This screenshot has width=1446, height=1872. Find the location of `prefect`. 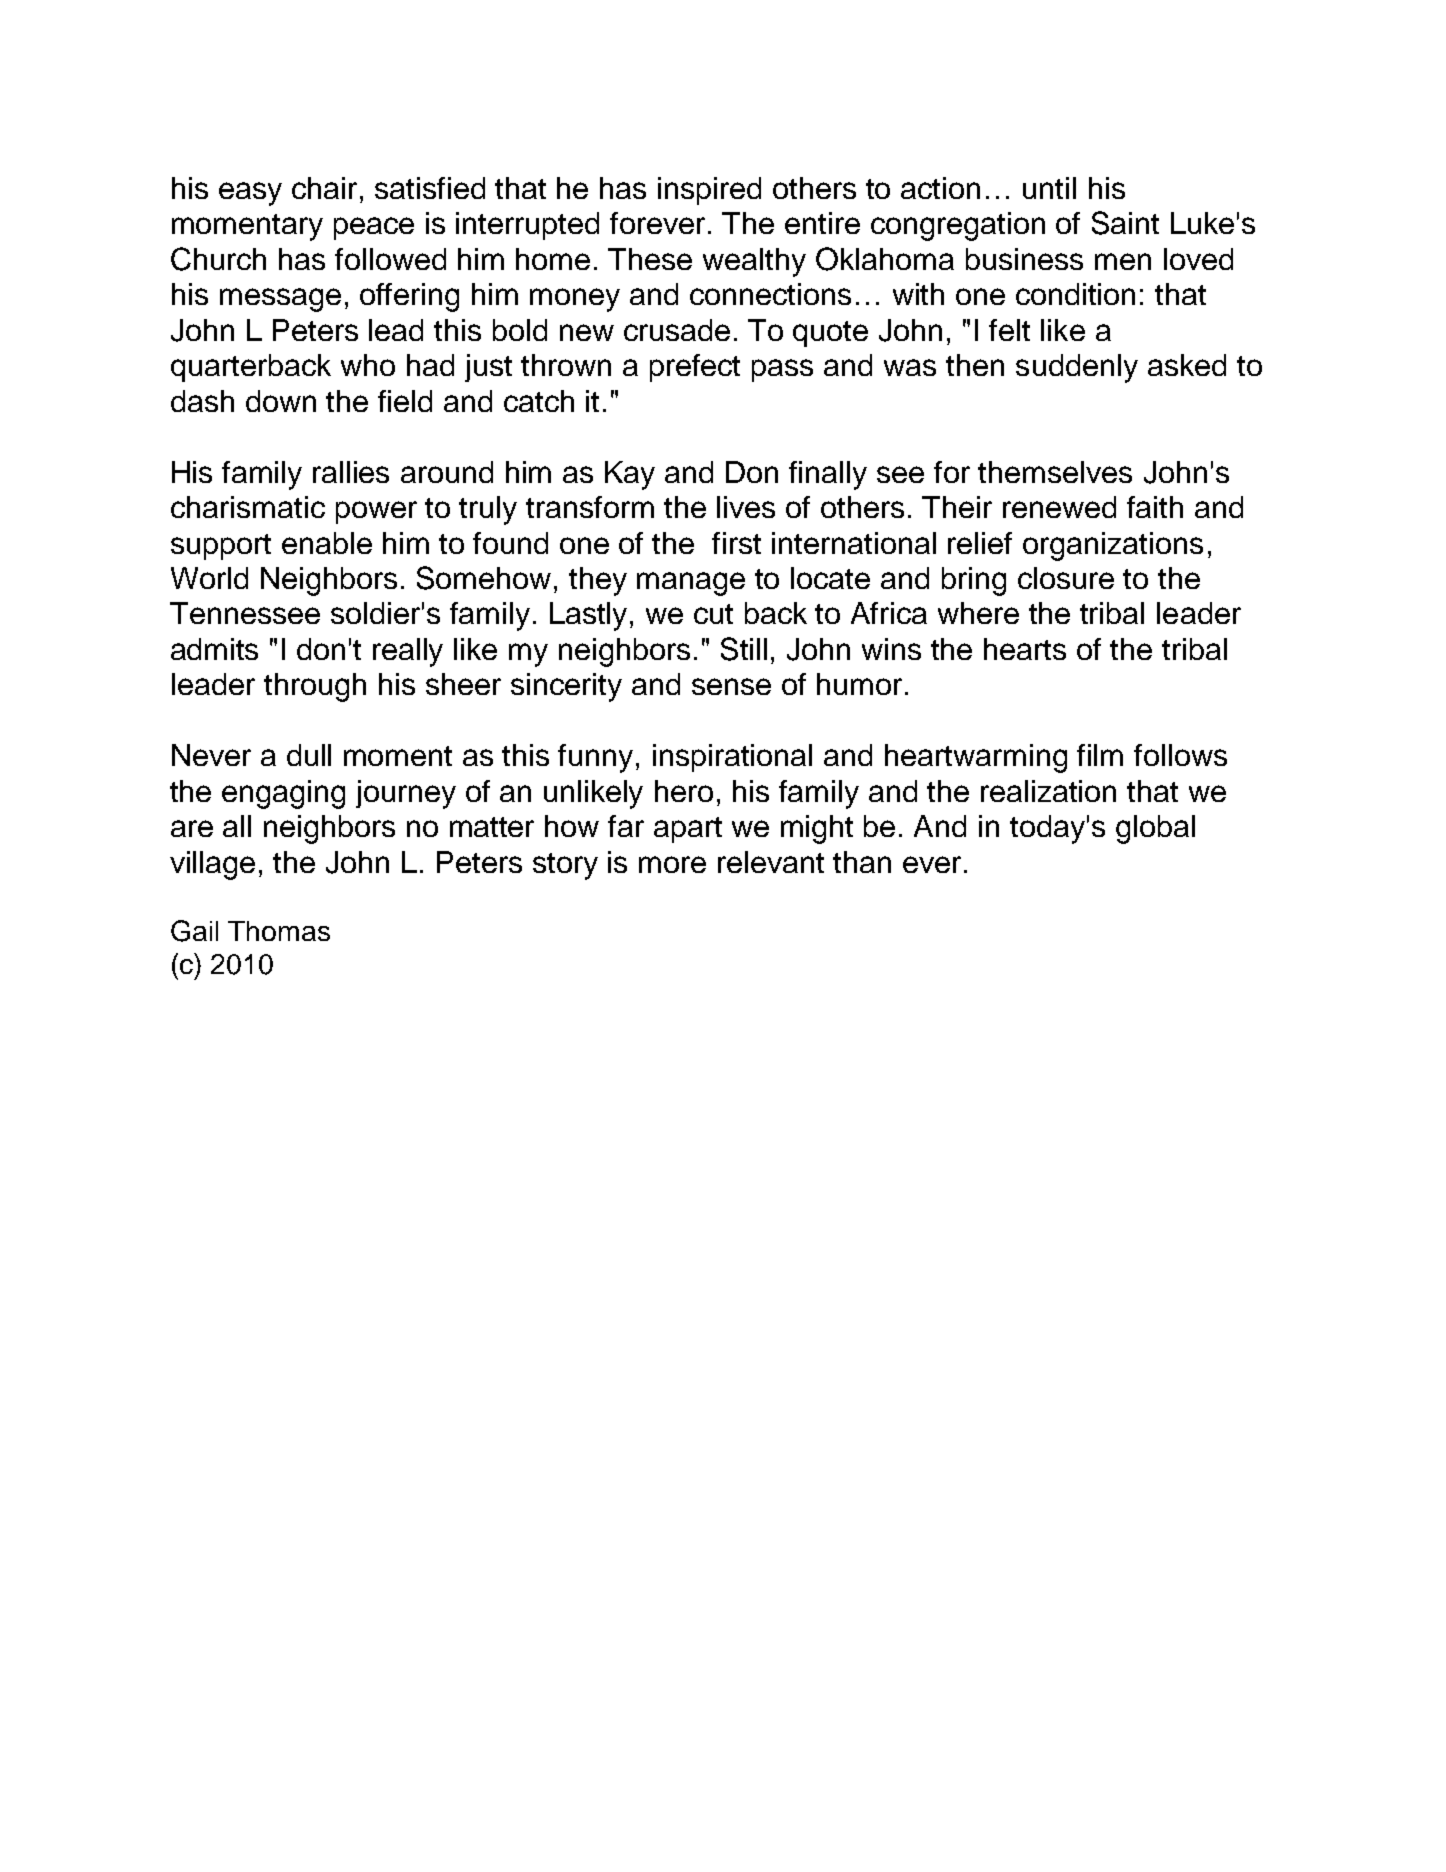

prefect is located at coordinates (695, 368).
